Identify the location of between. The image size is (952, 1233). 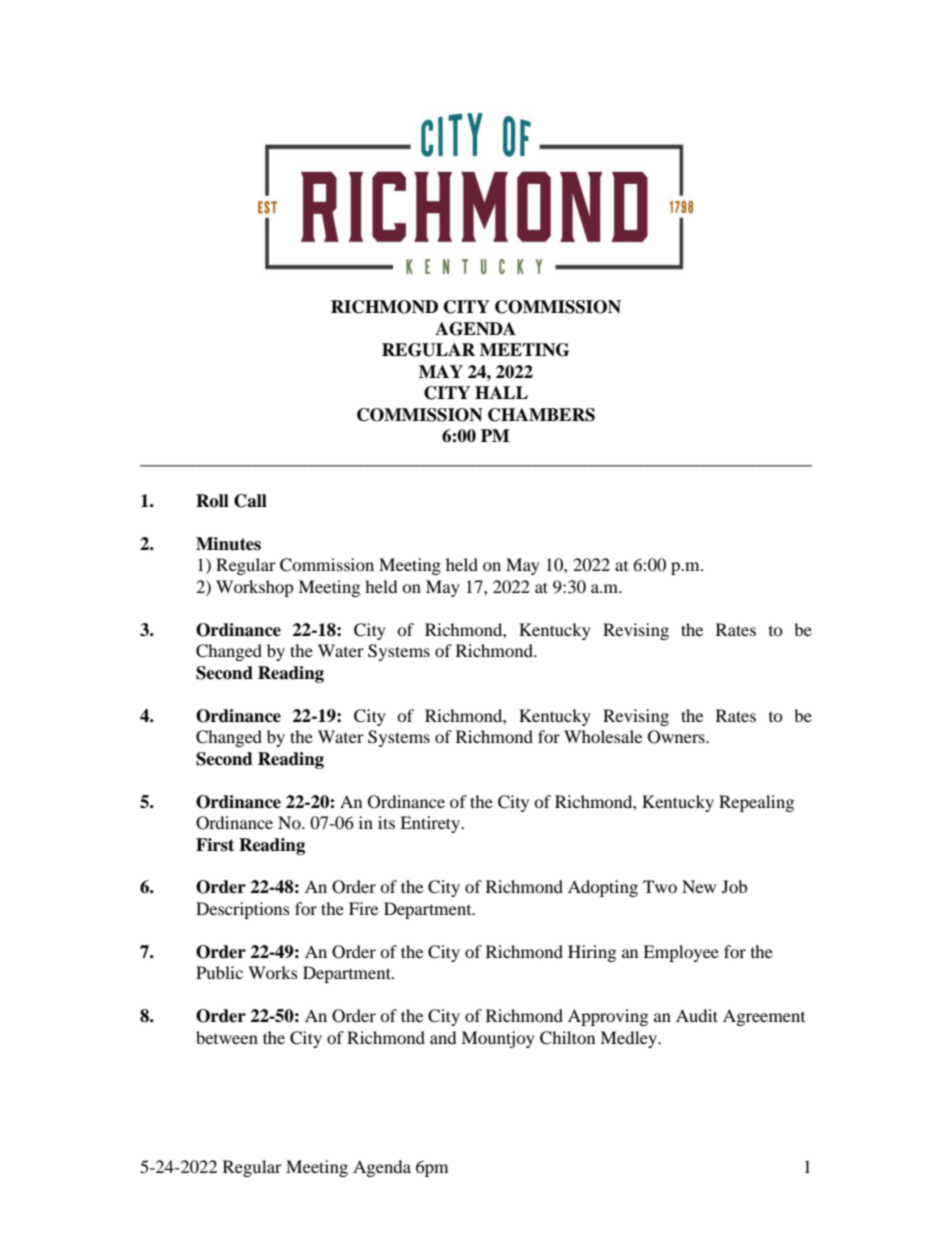
(227, 1037).
